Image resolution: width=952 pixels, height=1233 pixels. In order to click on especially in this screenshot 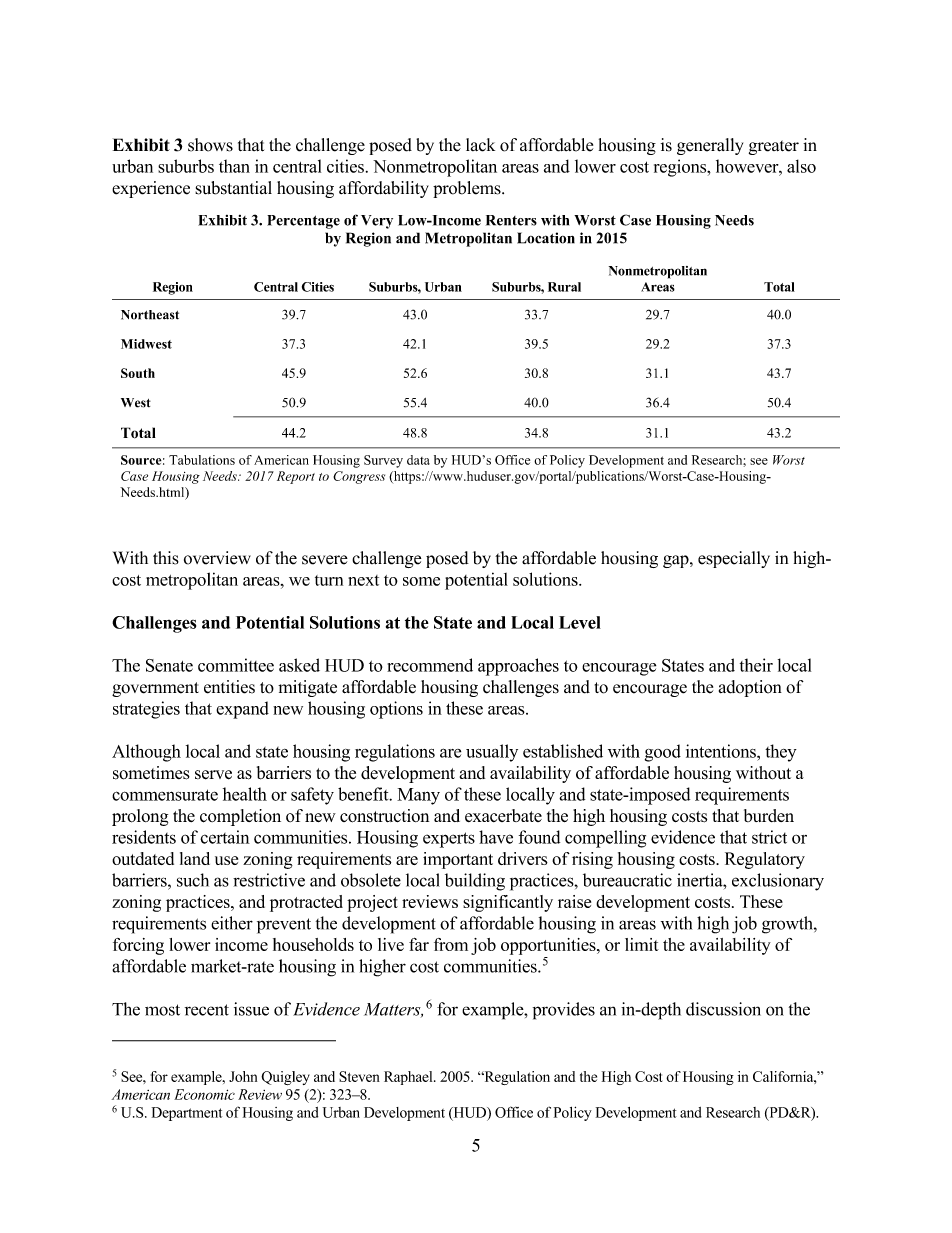, I will do `click(734, 559)`.
